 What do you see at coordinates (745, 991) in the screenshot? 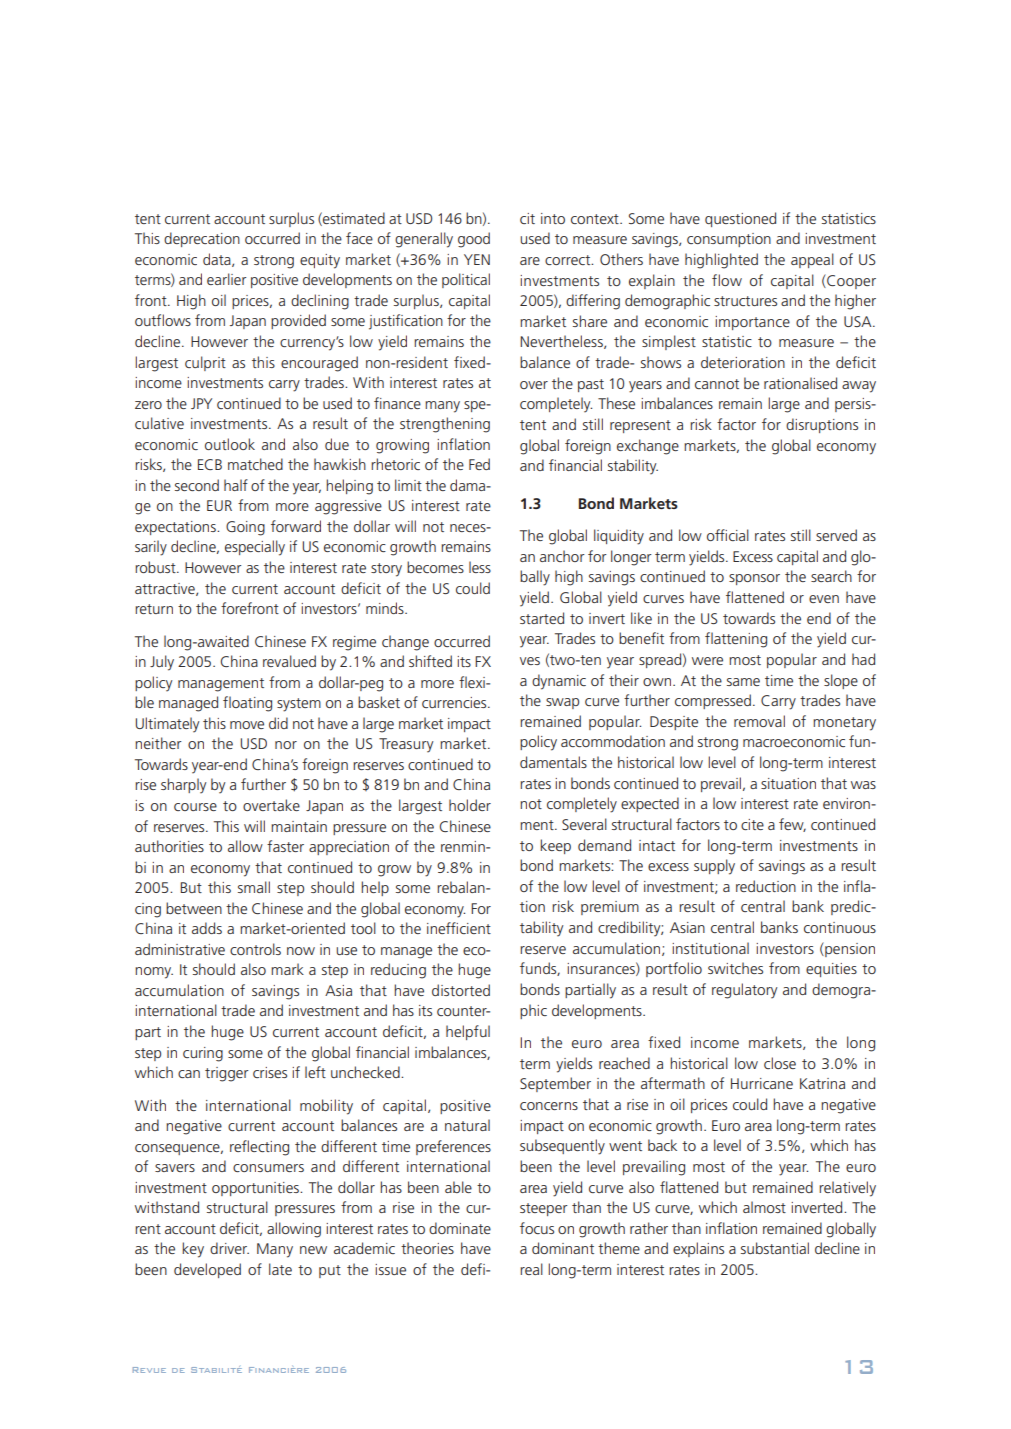
I see `regulatory` at bounding box center [745, 991].
